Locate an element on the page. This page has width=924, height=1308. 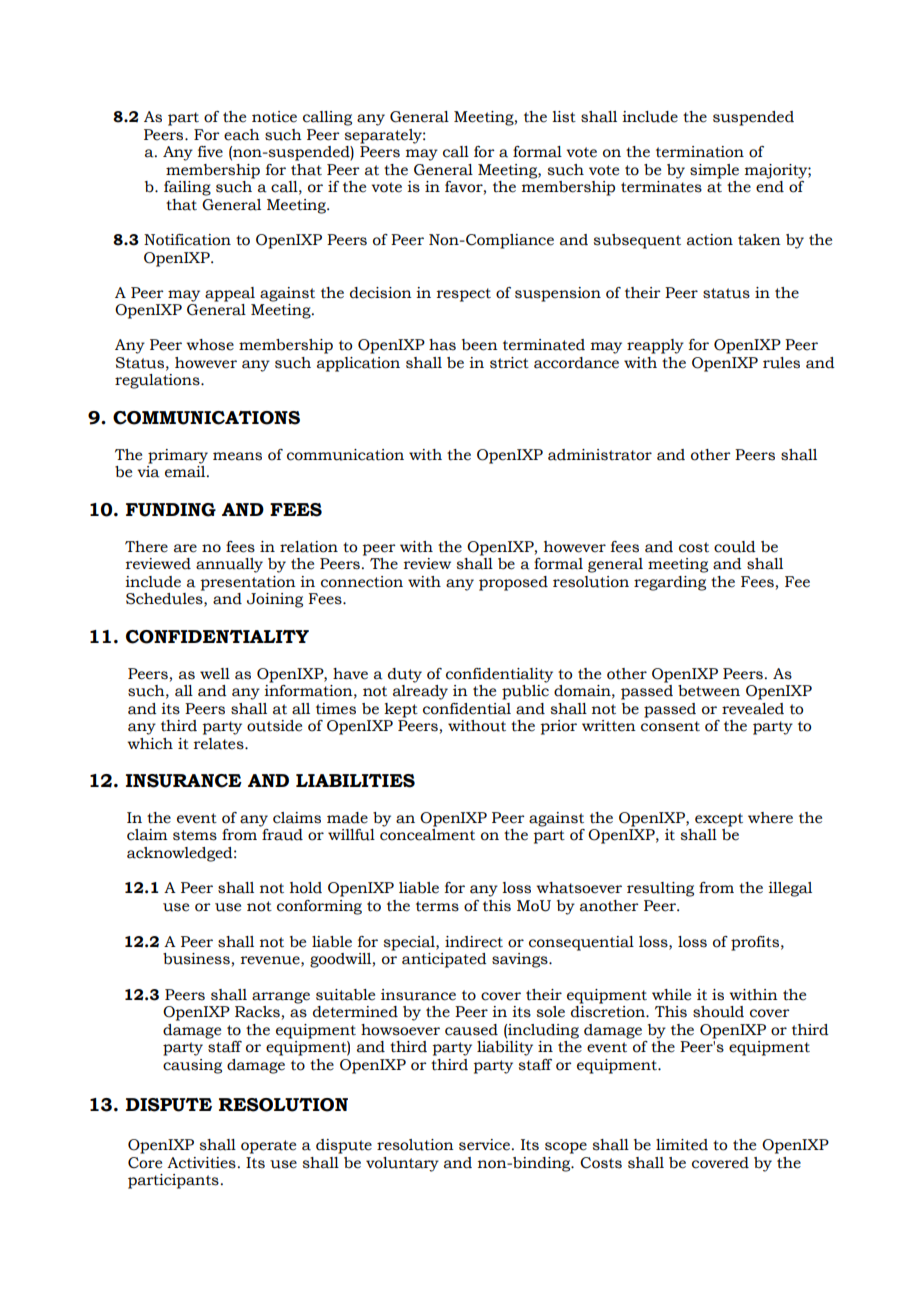
Activities is located at coordinates (201, 1163).
